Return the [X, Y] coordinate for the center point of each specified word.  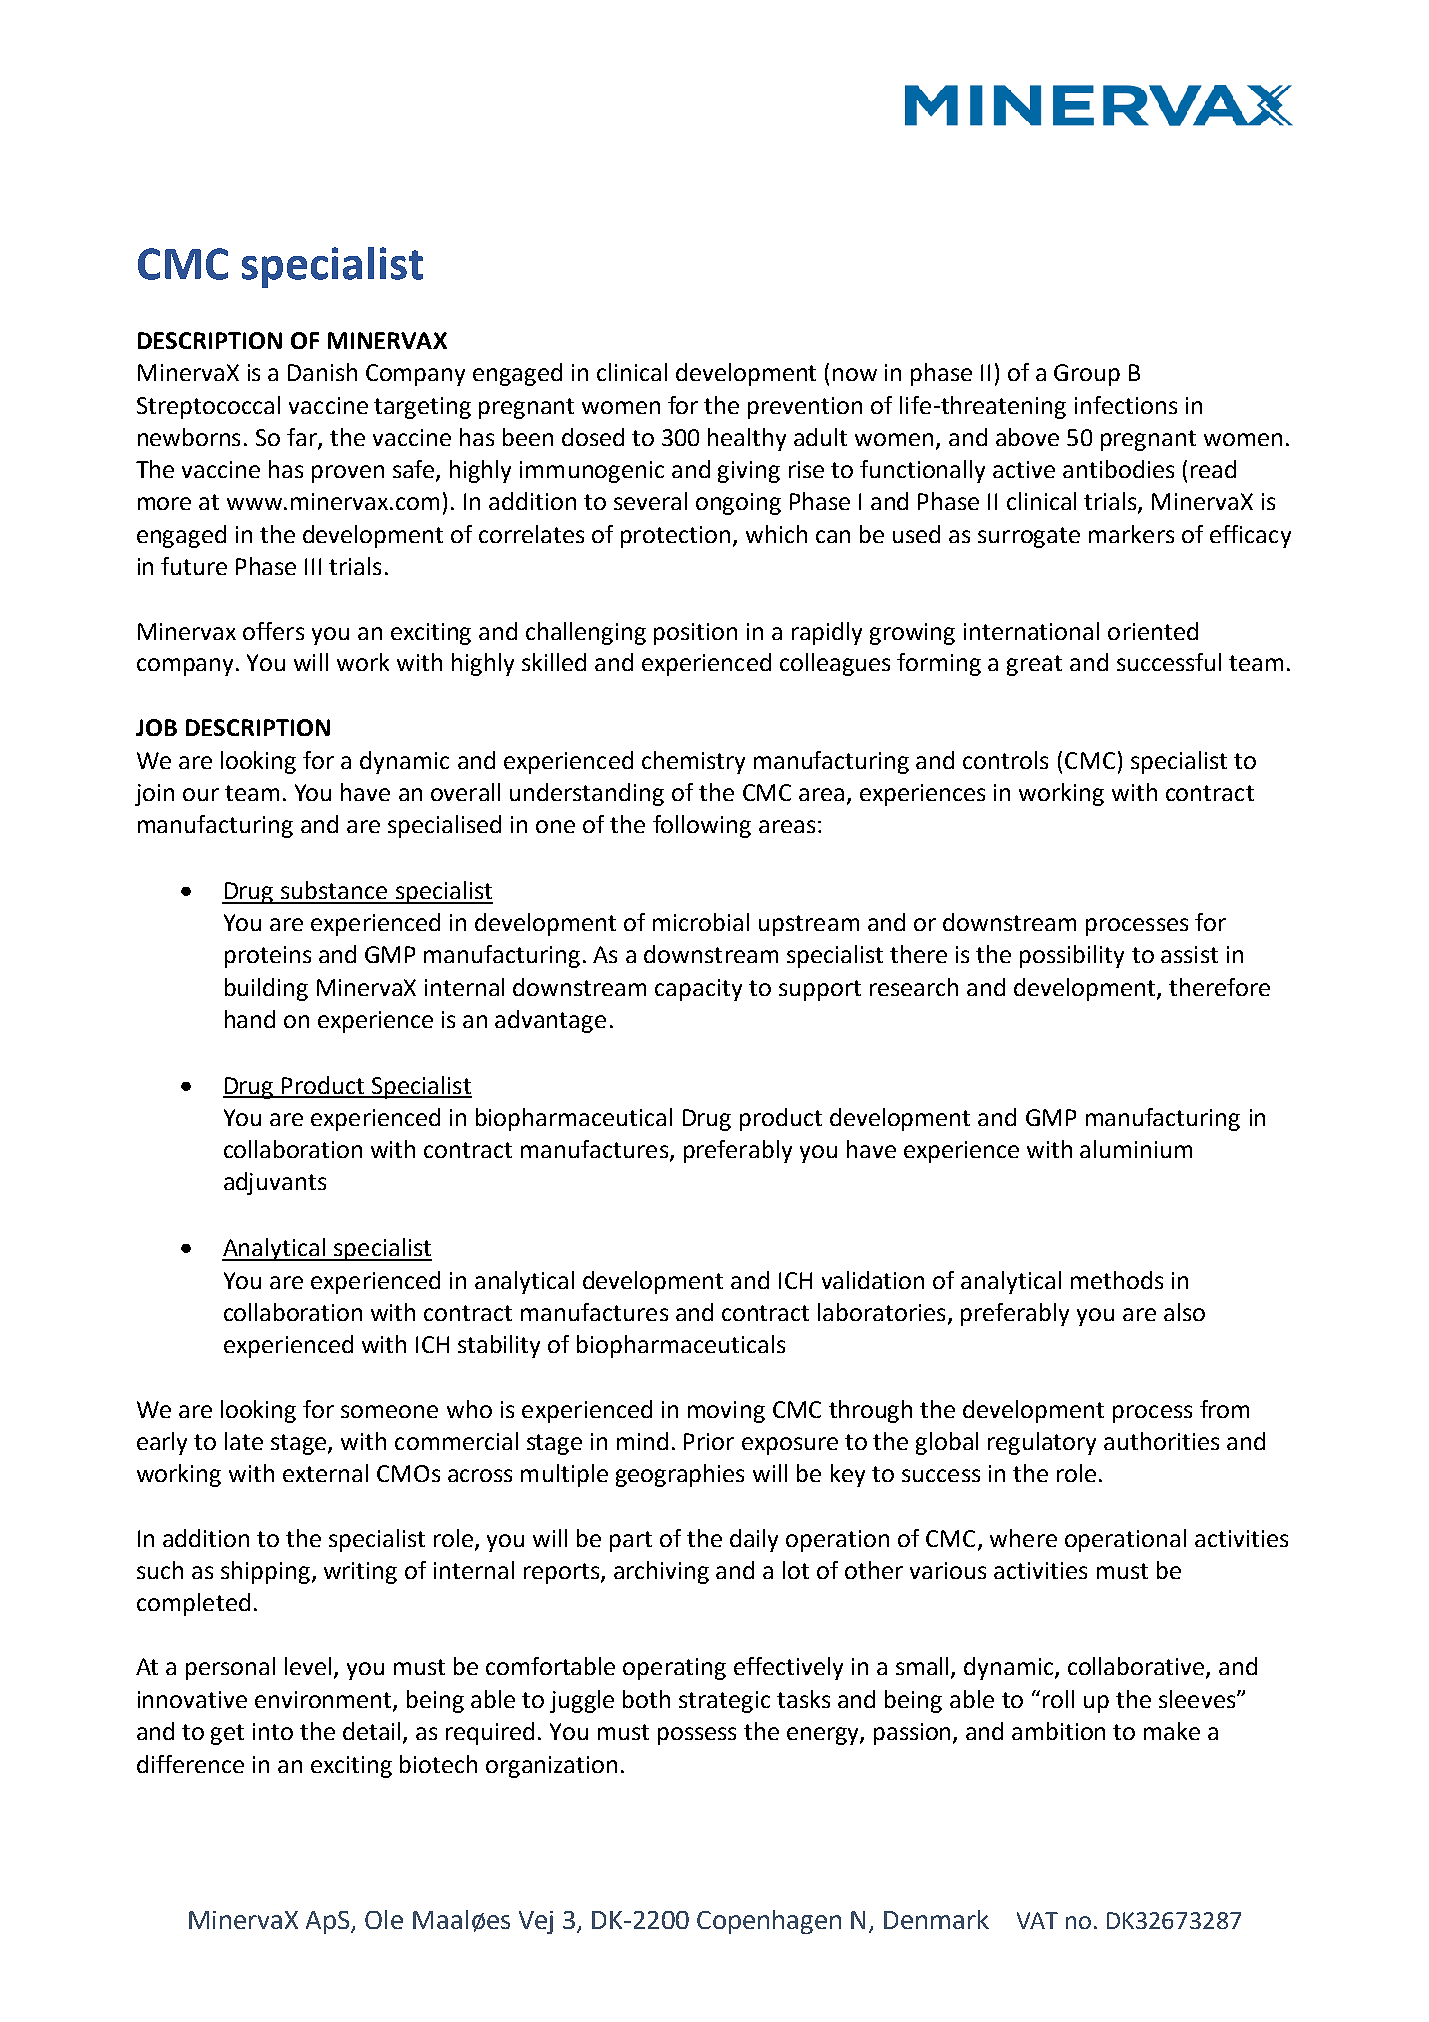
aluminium [1136, 1149]
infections [1126, 405]
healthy [747, 439]
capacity [698, 990]
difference [190, 1764]
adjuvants [275, 1183]
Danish [322, 372]
